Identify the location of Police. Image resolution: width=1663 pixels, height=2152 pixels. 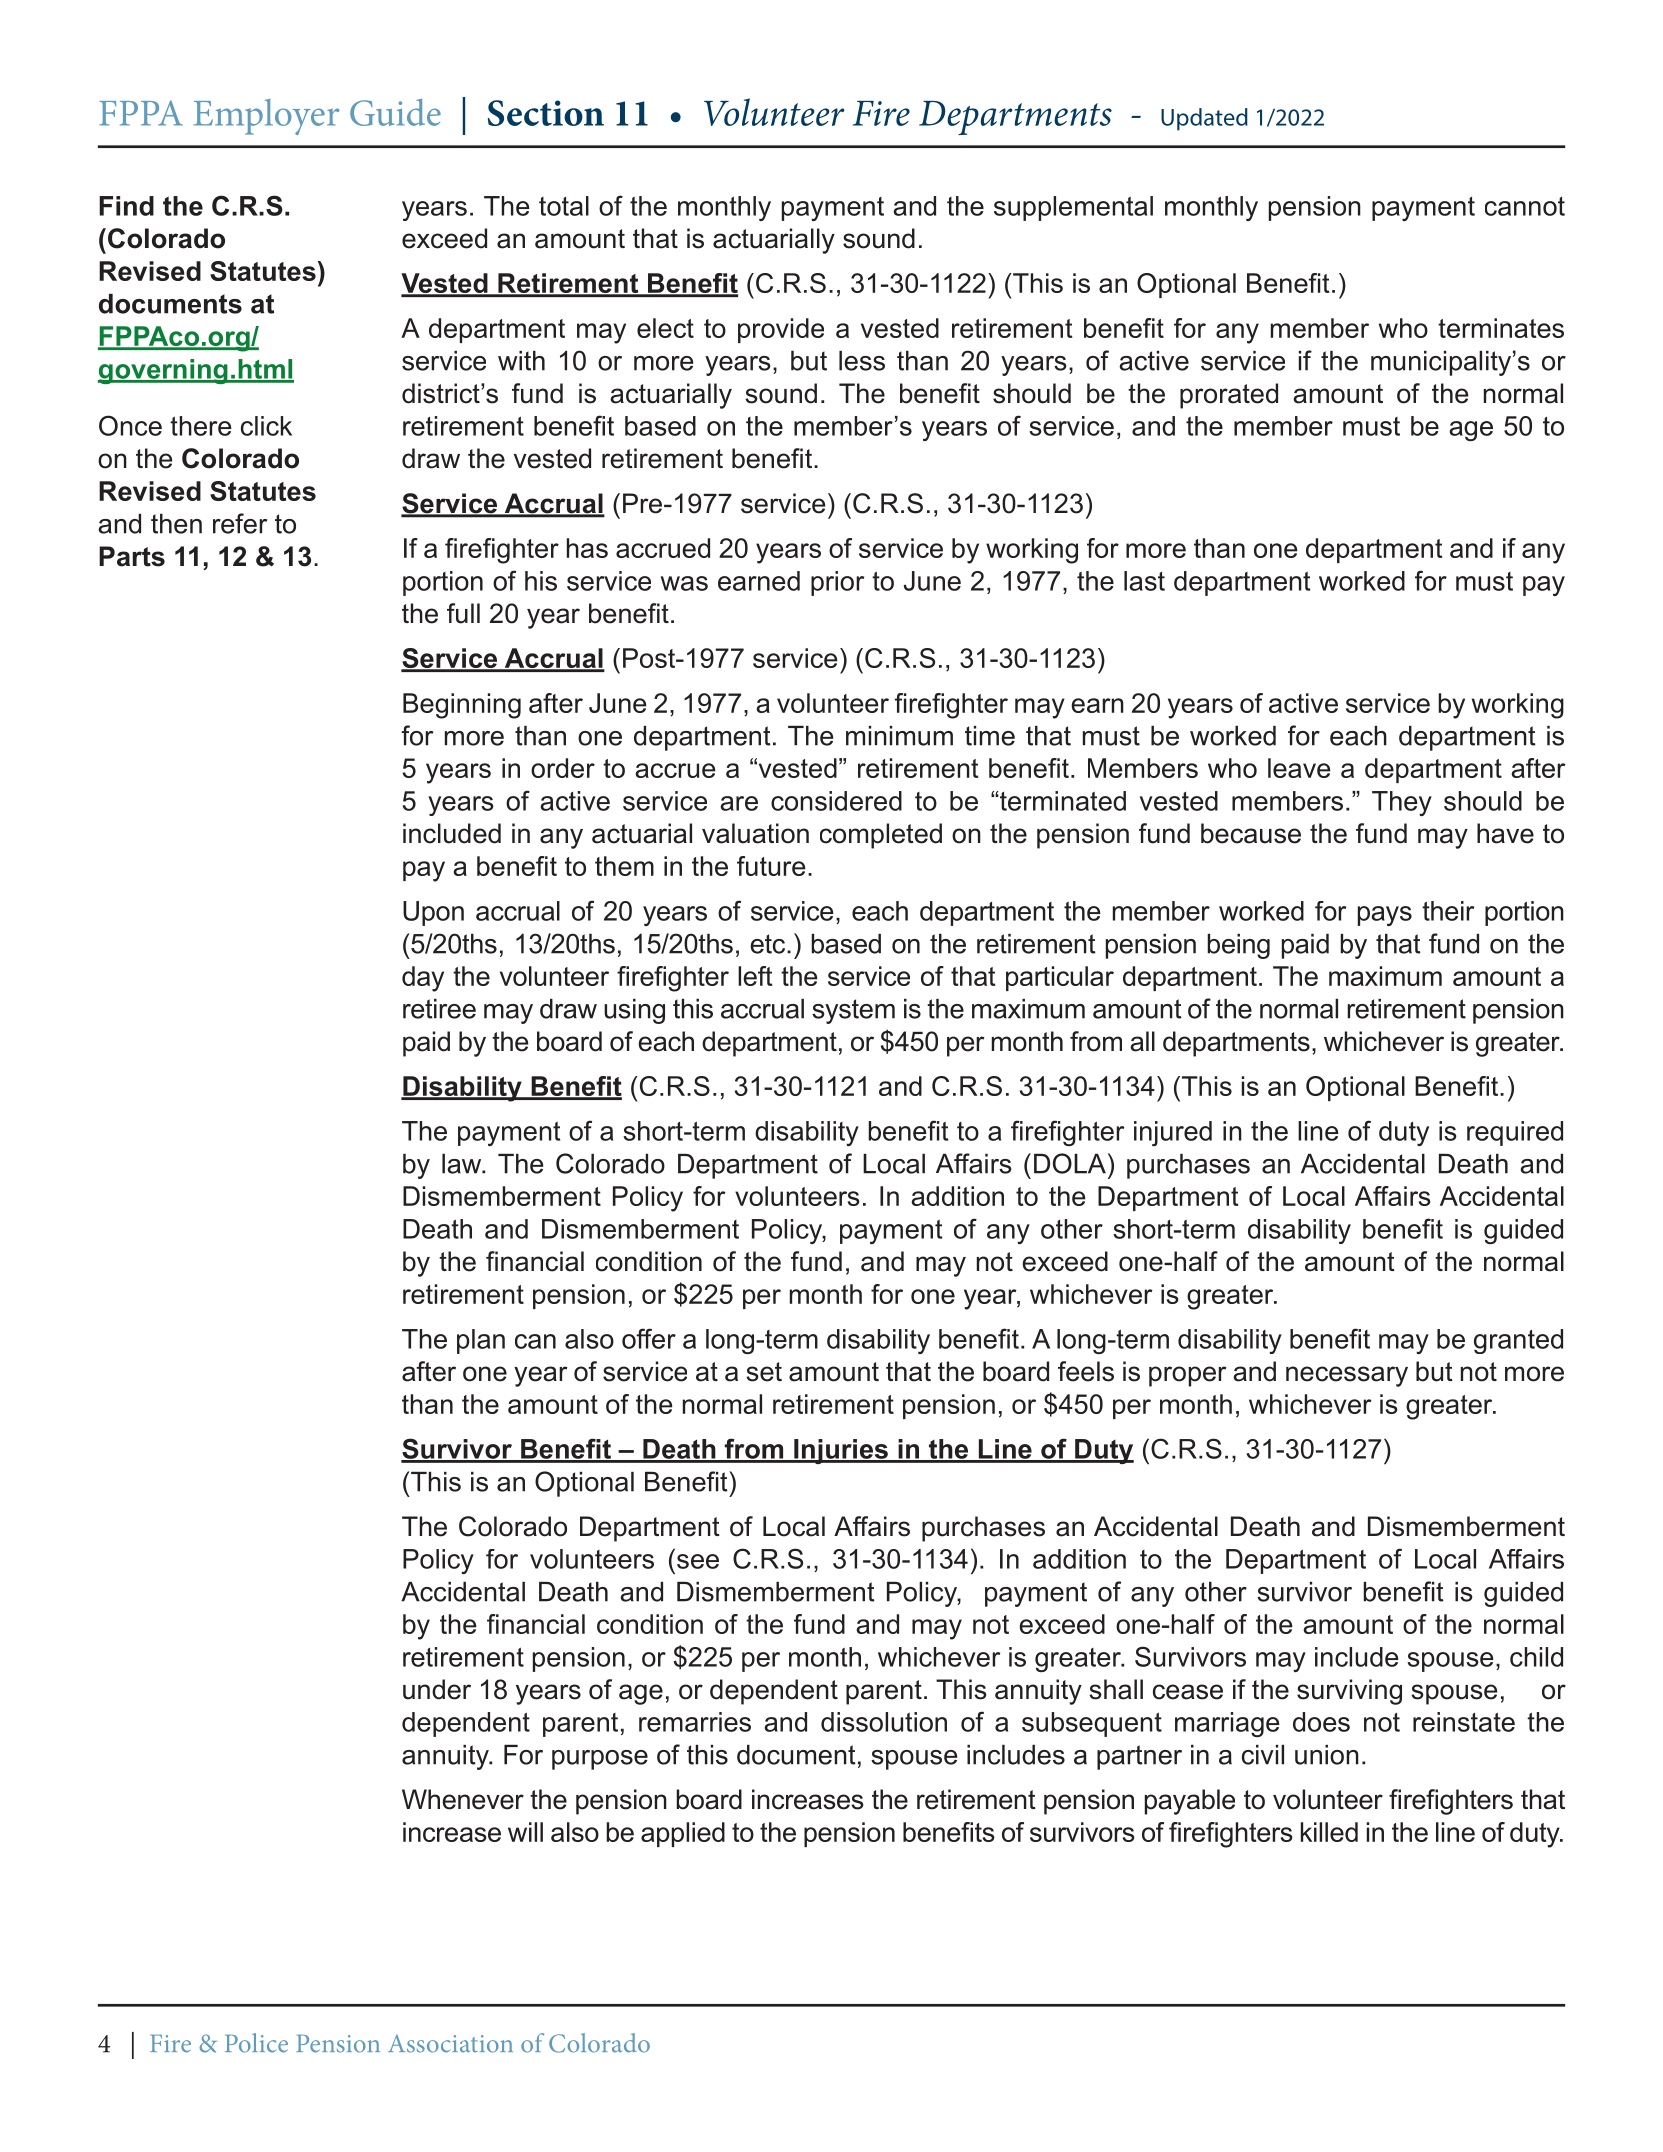
(256, 2043).
